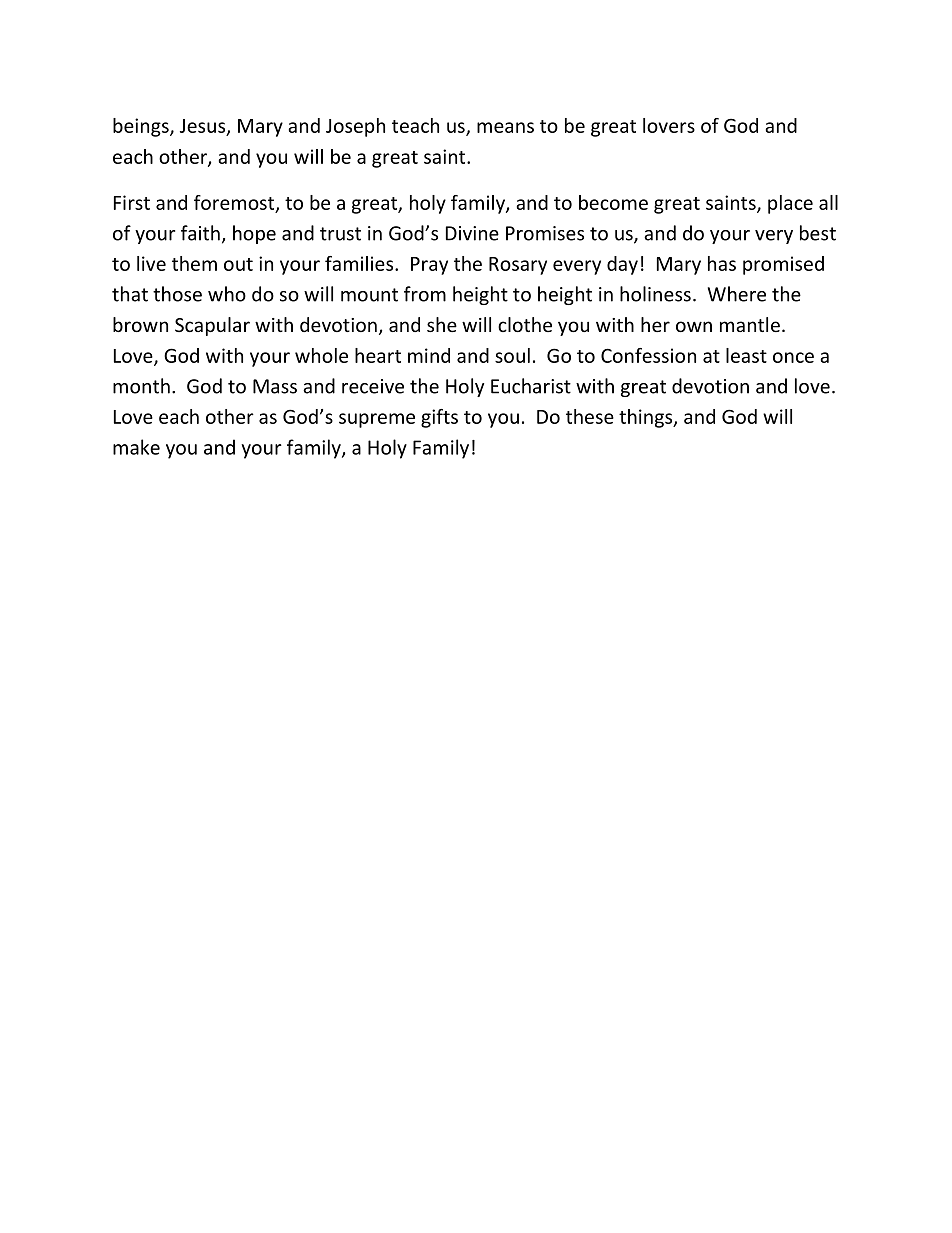 The height and width of the page is (1233, 952). I want to click on means, so click(505, 127).
